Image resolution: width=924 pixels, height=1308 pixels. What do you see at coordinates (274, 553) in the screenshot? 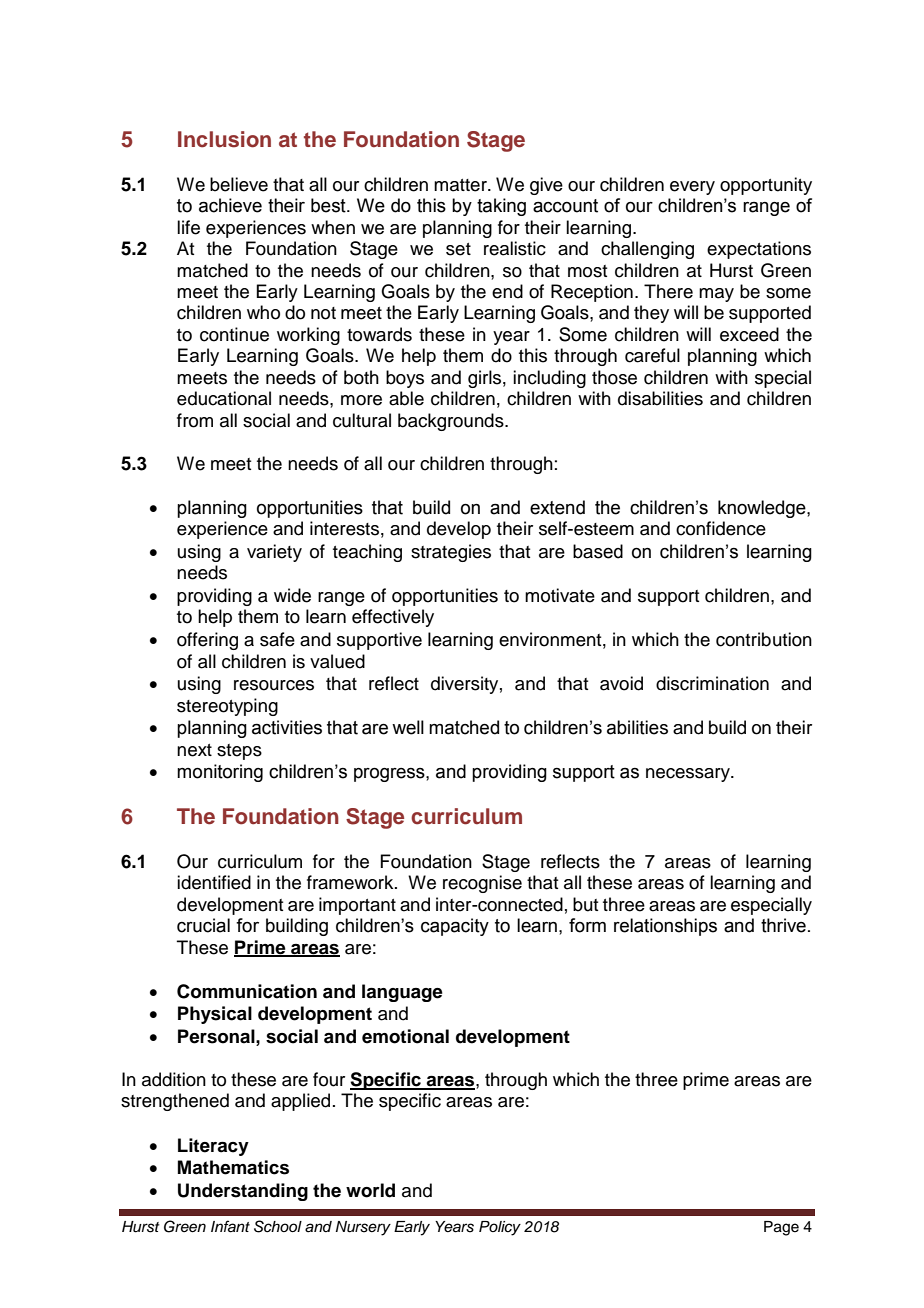
I see `variety` at bounding box center [274, 553].
